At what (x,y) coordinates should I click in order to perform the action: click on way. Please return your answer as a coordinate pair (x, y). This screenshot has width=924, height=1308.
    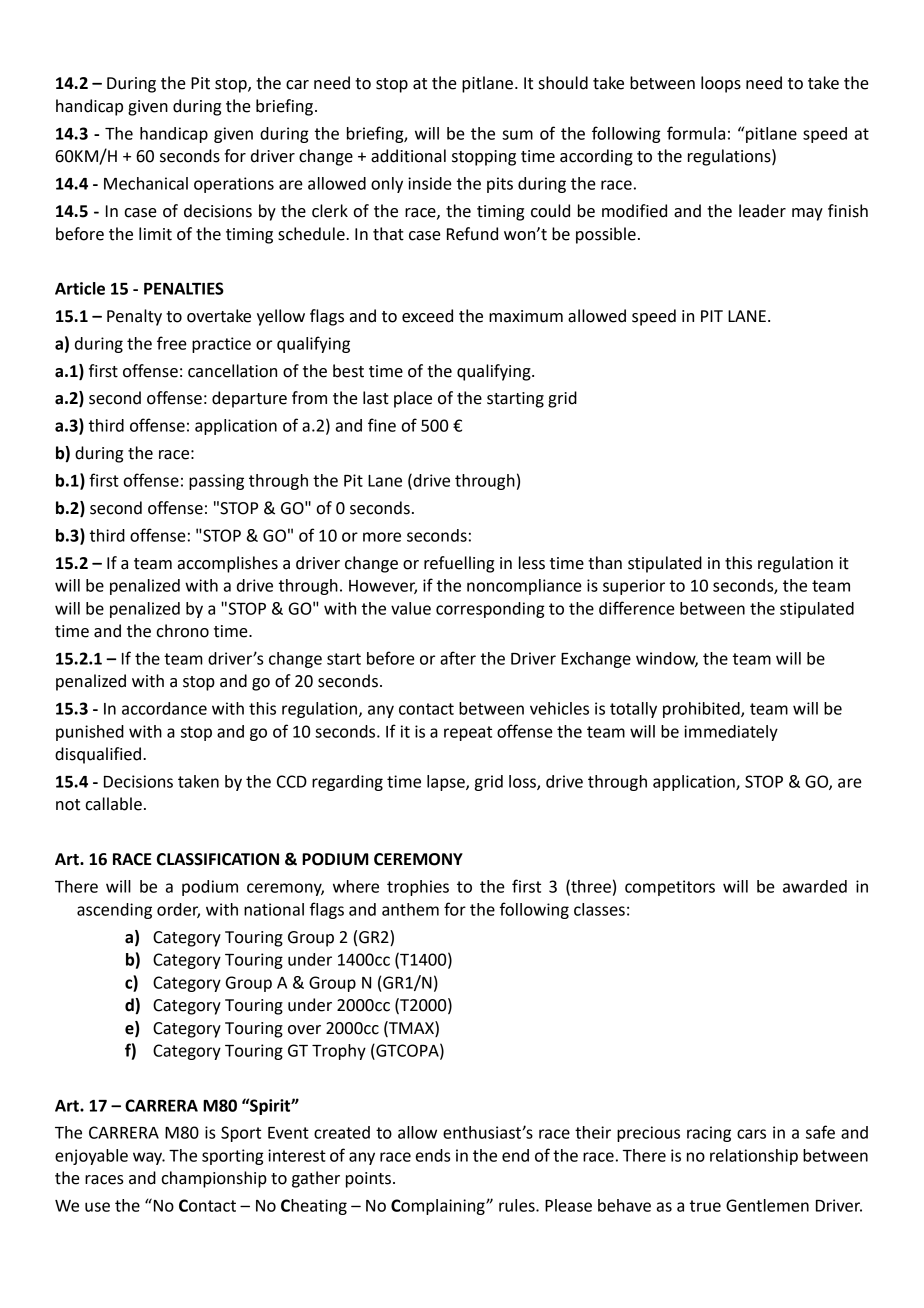
    Looking at the image, I should click on (149, 1158).
